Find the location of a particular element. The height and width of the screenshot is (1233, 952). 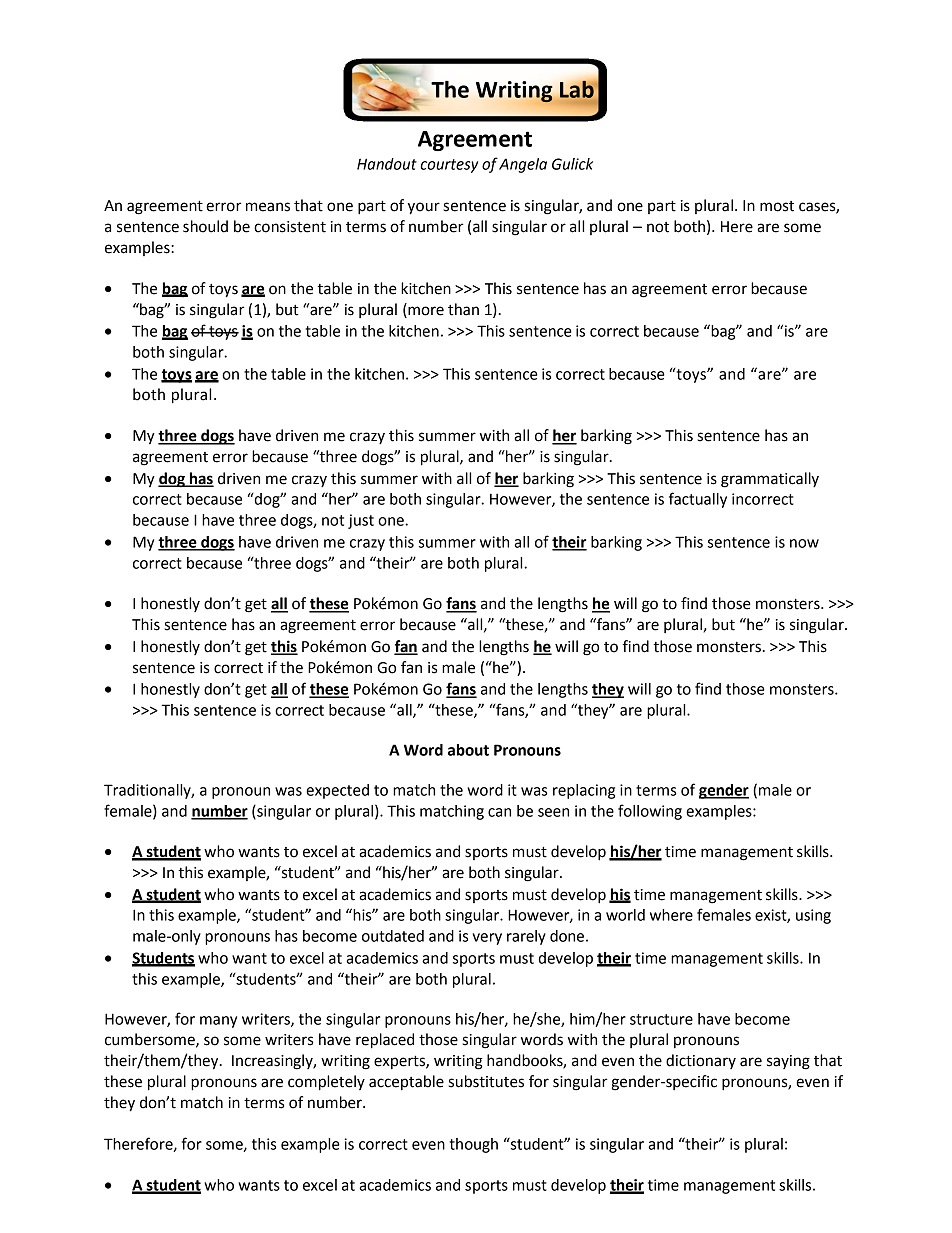

expected is located at coordinates (337, 791).
